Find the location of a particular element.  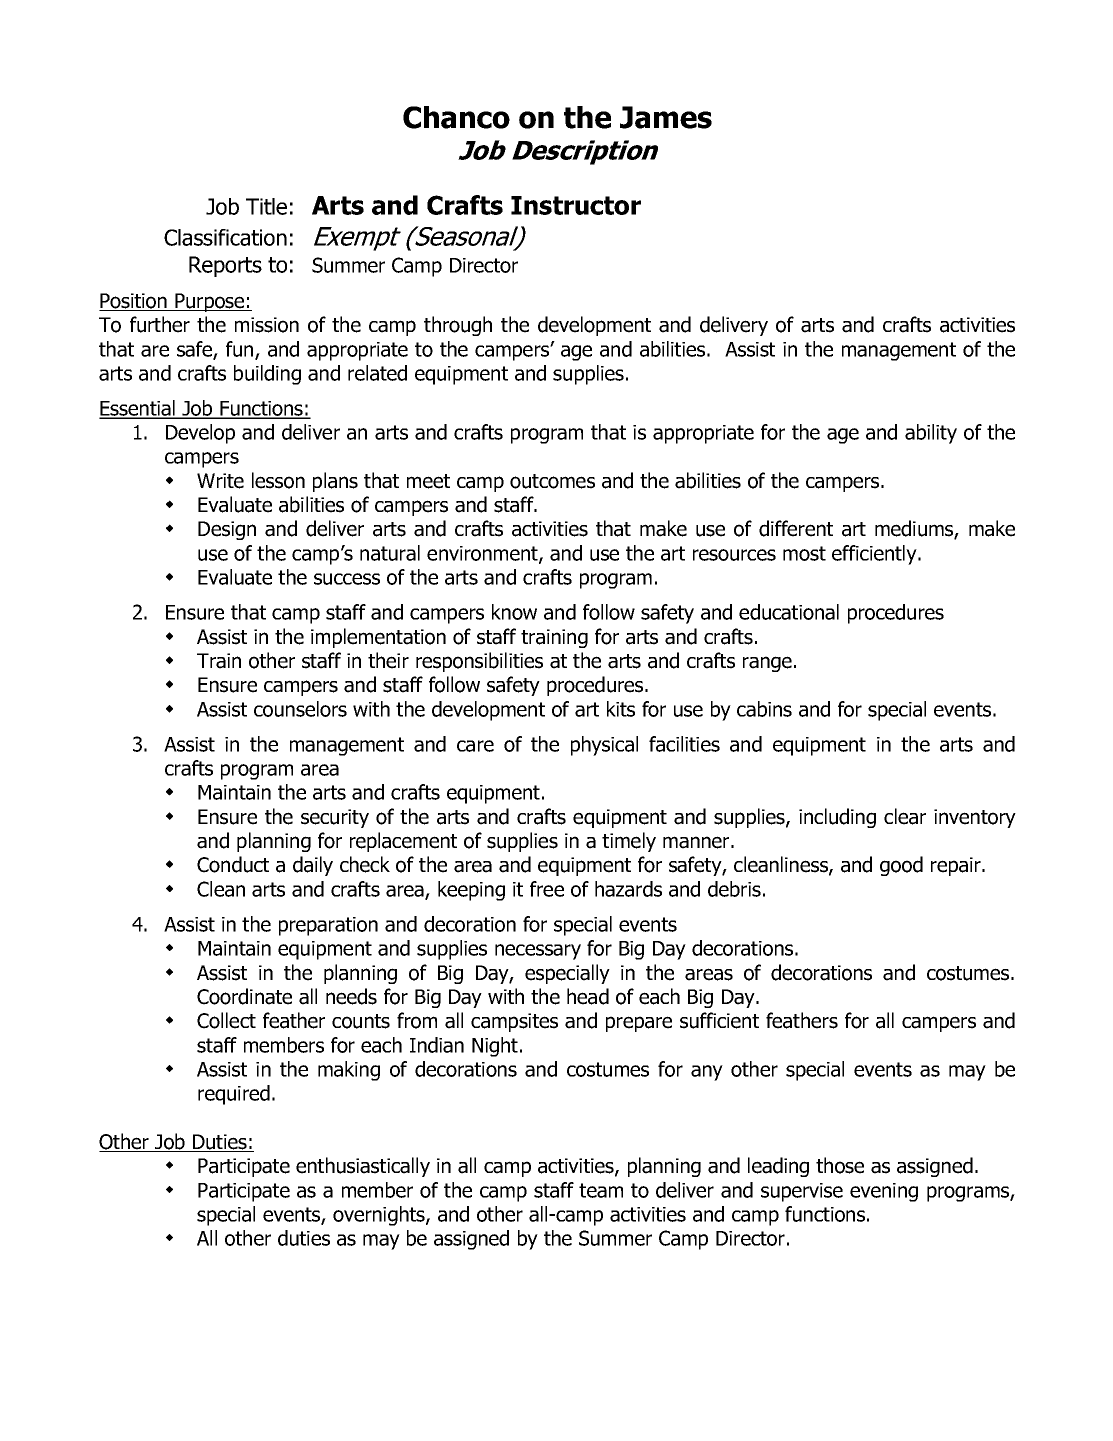

Title is located at coordinates (266, 206).
